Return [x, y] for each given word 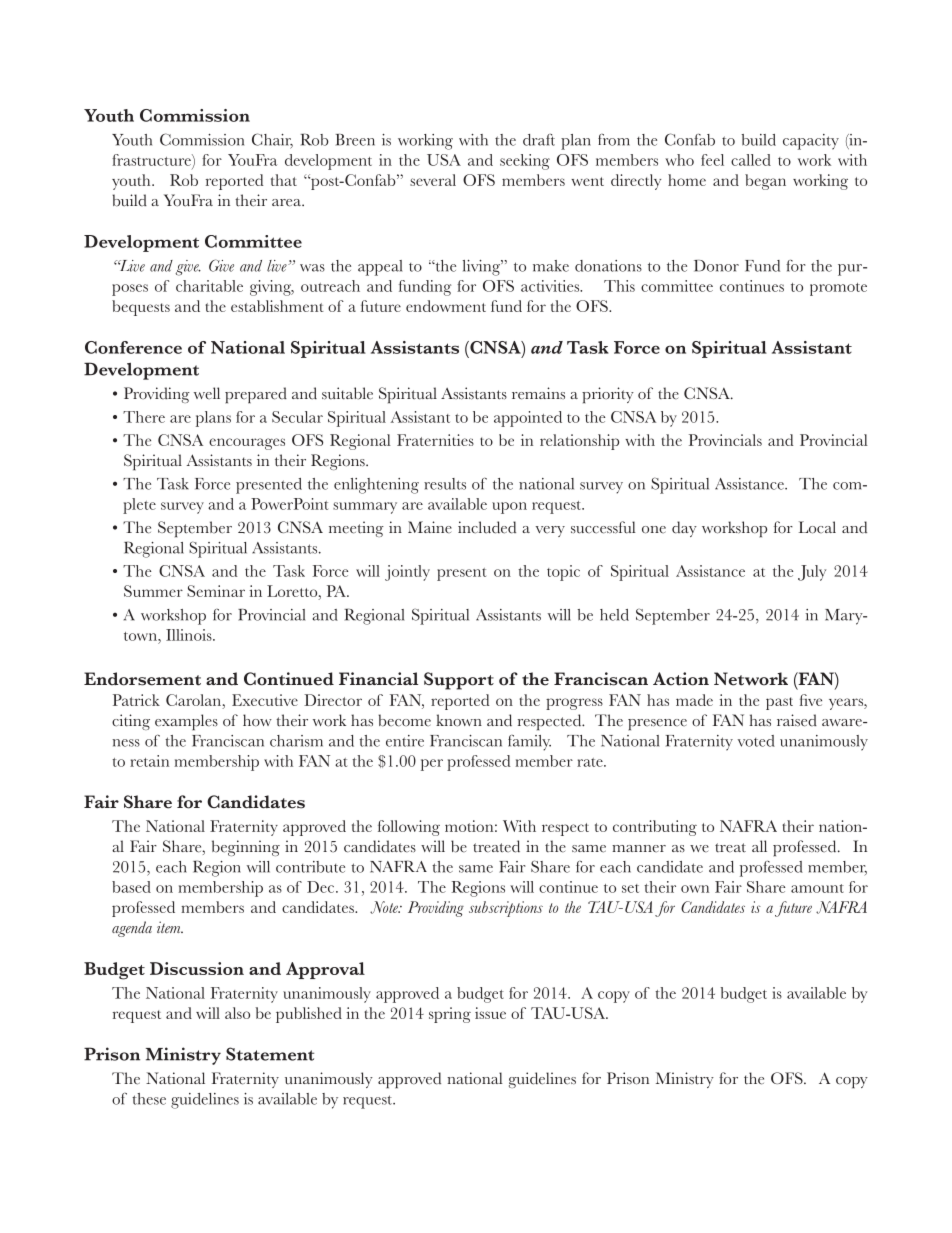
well [207, 393]
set [630, 888]
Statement [270, 1054]
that [284, 180]
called [751, 160]
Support [459, 681]
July [812, 573]
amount [817, 888]
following [409, 828]
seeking [525, 162]
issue [490, 1013]
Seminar [216, 591]
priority [608, 395]
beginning [246, 848]
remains [538, 393]
